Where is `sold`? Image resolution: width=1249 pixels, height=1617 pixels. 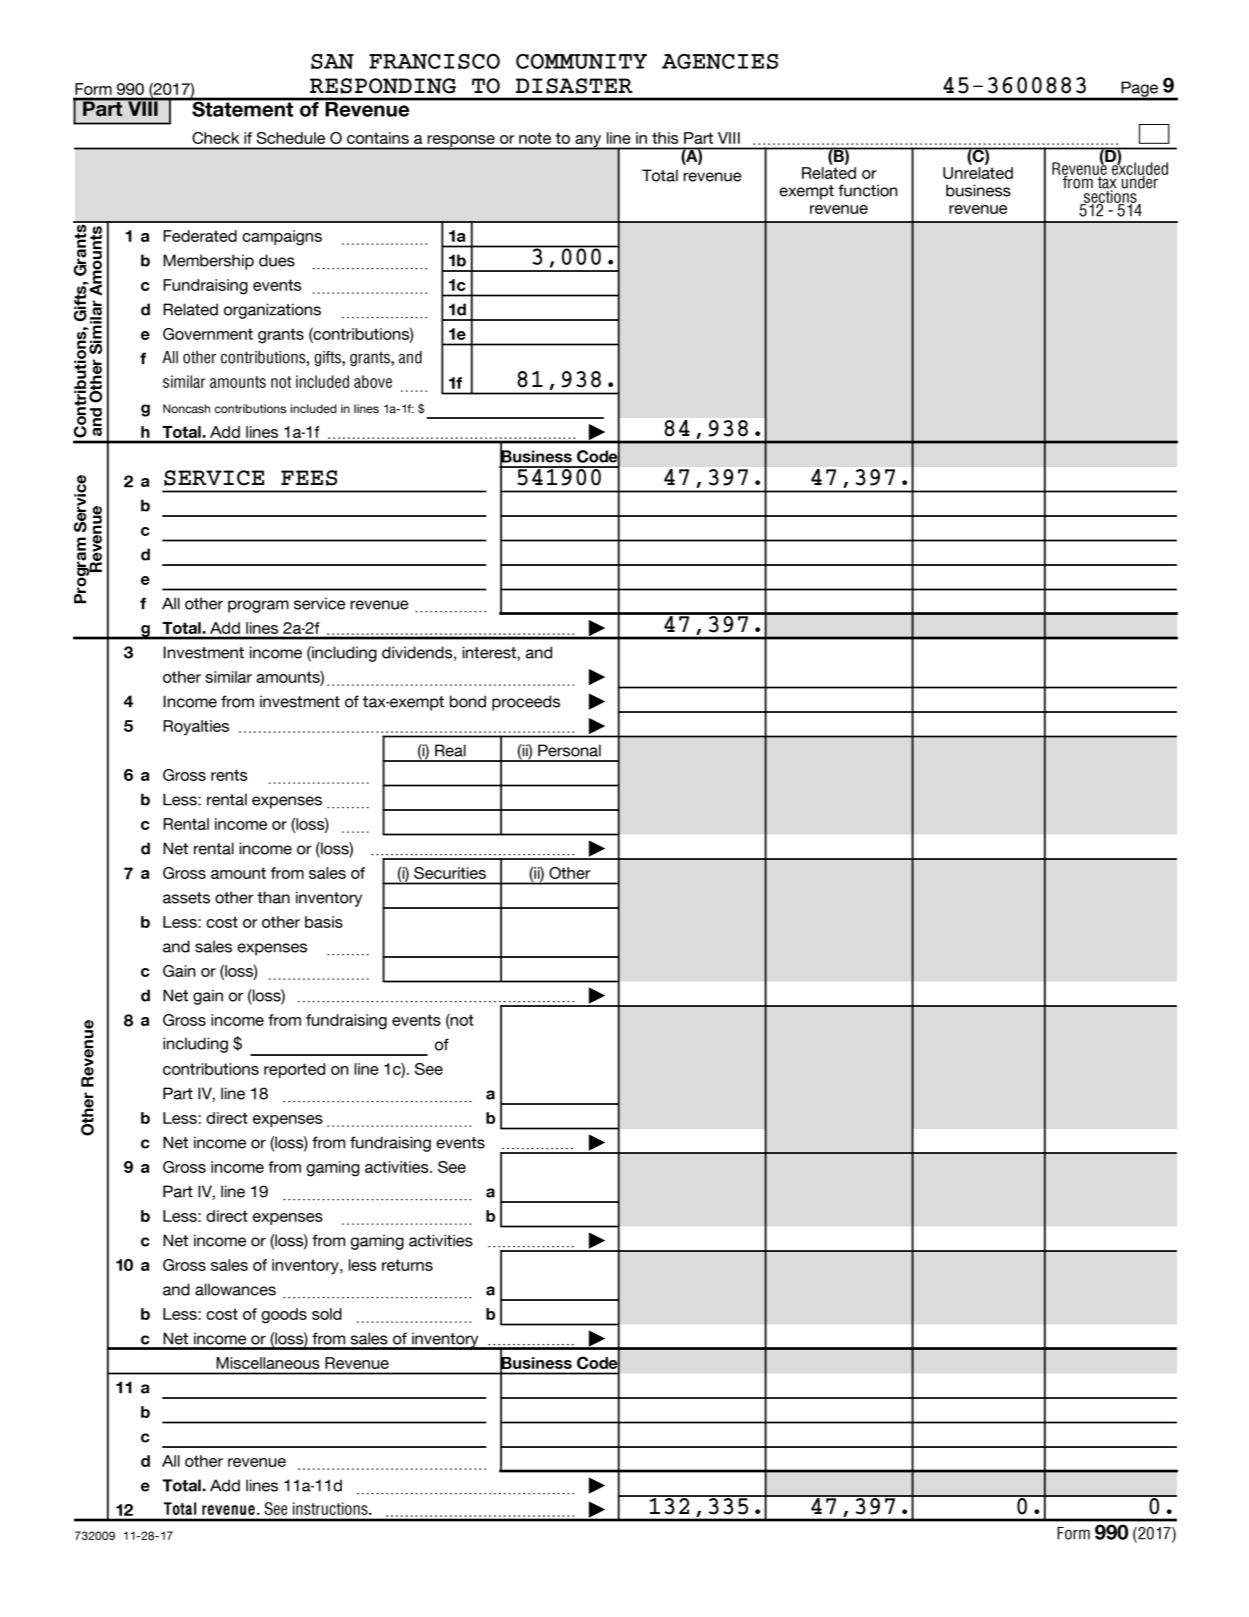 sold is located at coordinates (327, 1314).
